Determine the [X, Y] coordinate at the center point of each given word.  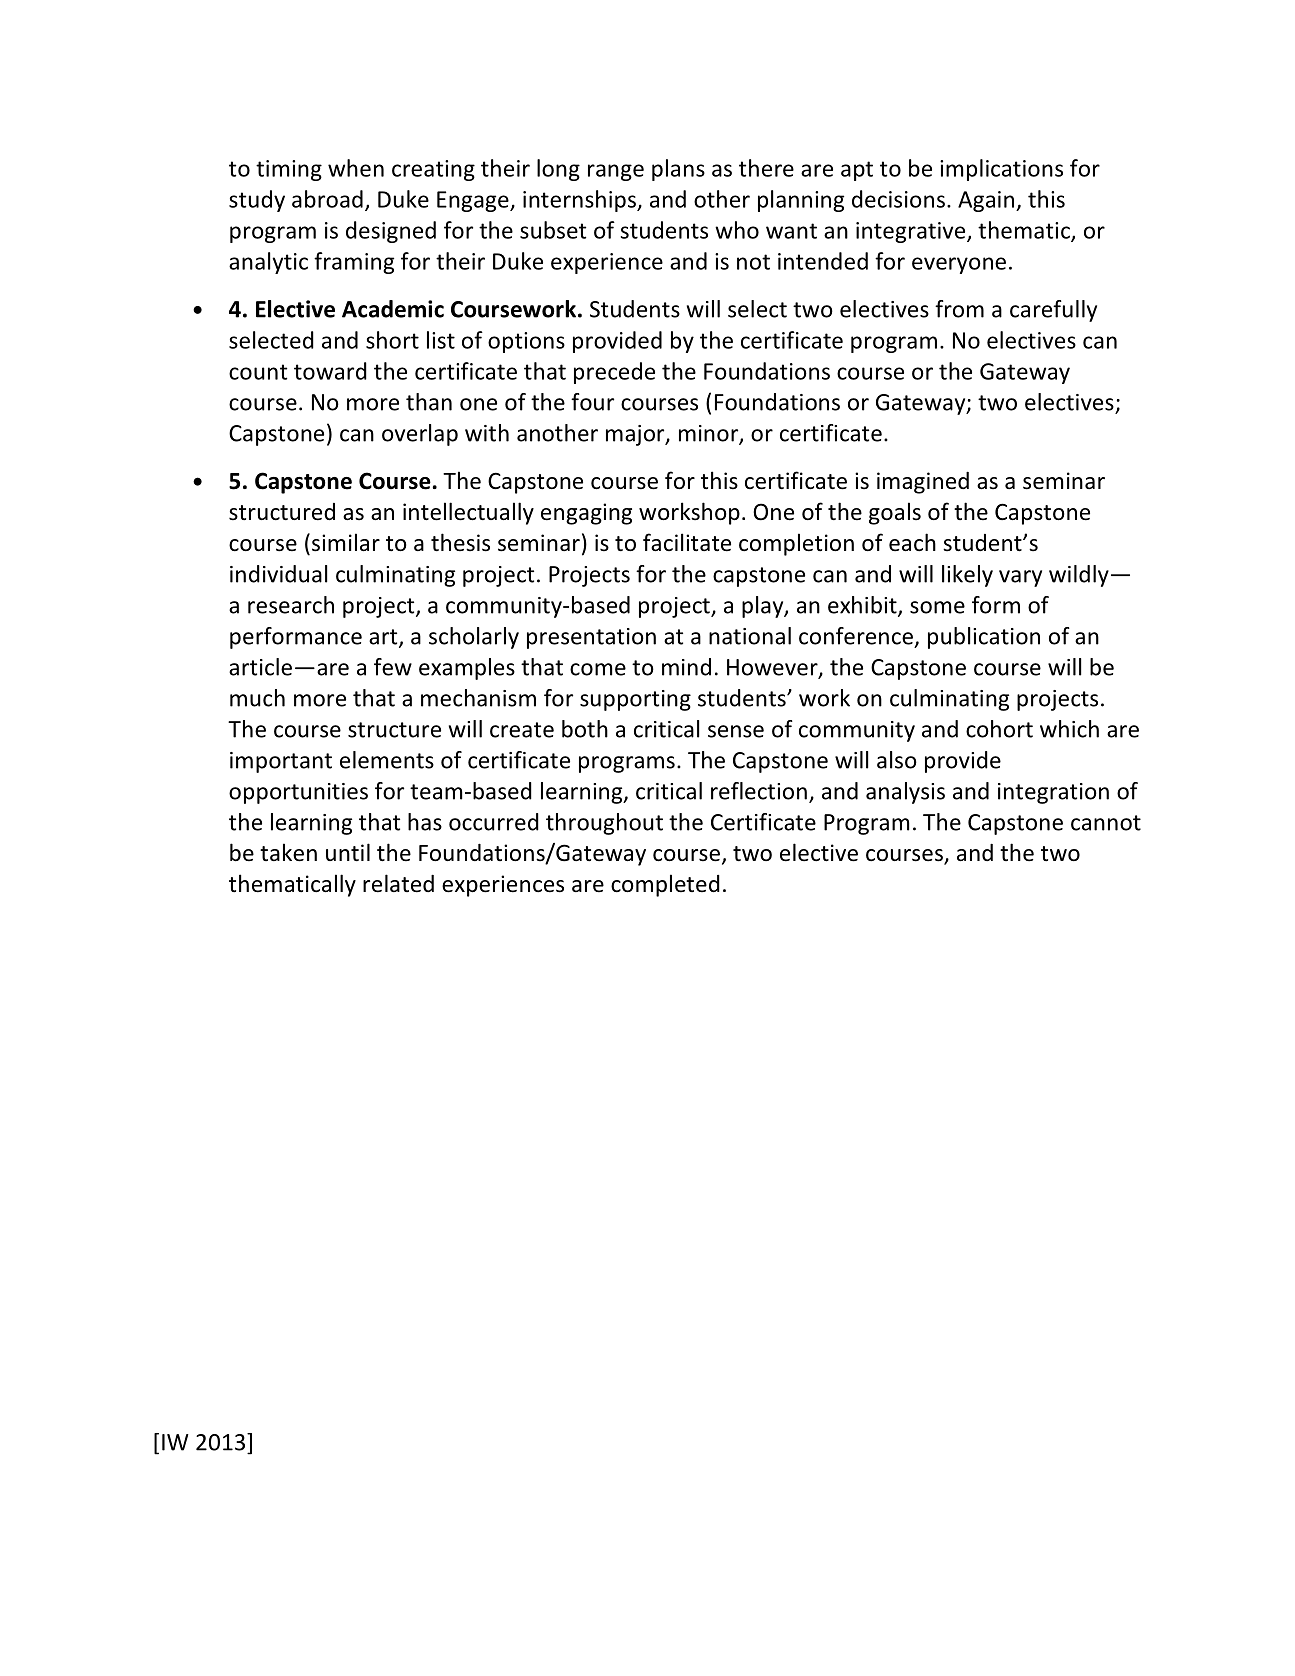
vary [1020, 578]
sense [736, 731]
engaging [586, 514]
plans [678, 170]
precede [614, 373]
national [750, 636]
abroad [327, 199]
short [392, 340]
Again [986, 201]
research [291, 605]
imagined [923, 483]
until [348, 852]
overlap [420, 435]
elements [387, 760]
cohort [999, 729]
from [959, 309]
